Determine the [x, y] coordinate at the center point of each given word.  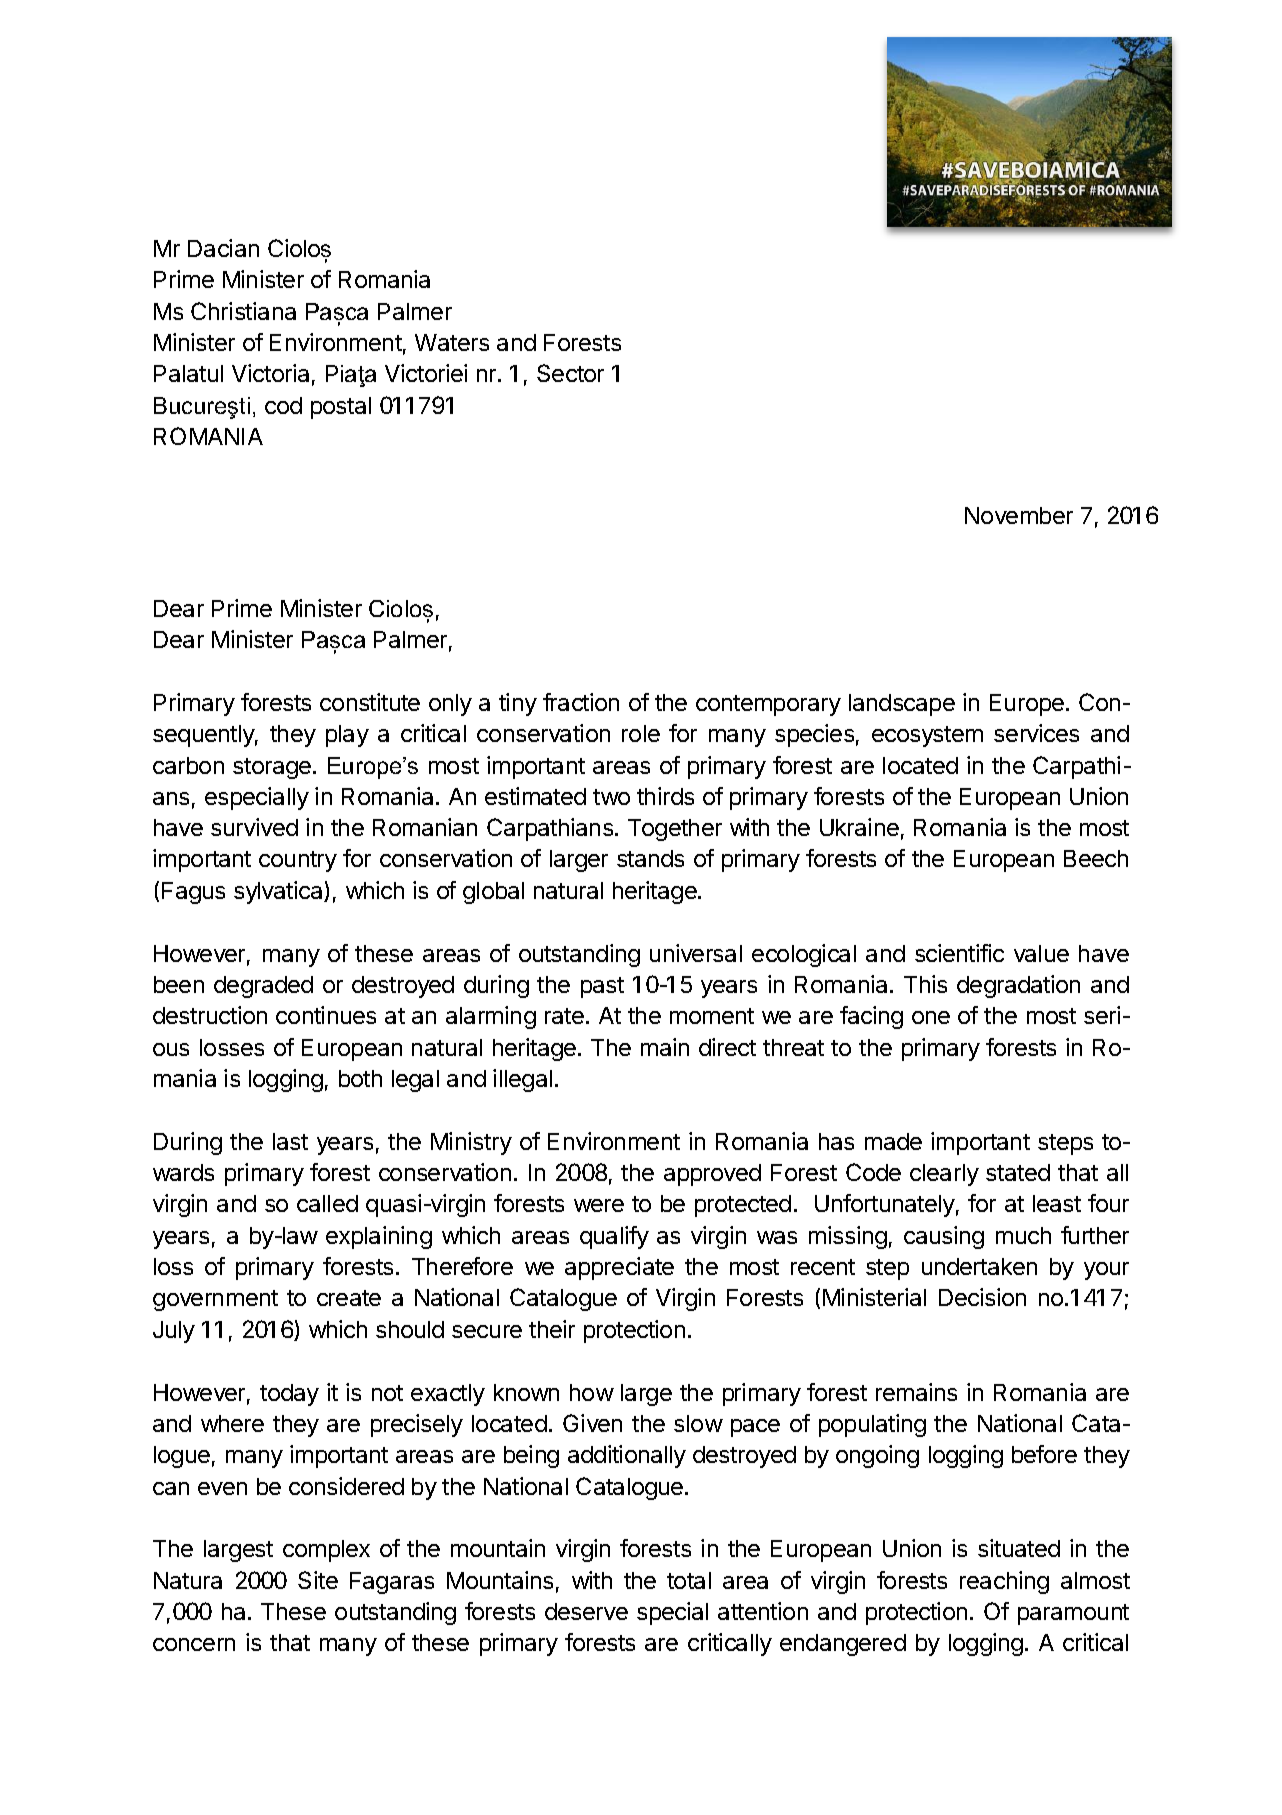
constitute [370, 702]
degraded [263, 987]
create [349, 1298]
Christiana [243, 311]
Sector [570, 373]
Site [318, 1580]
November [1019, 515]
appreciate [619, 1268]
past [602, 987]
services [1036, 733]
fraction [581, 702]
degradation [1018, 986]
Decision [982, 1297]
